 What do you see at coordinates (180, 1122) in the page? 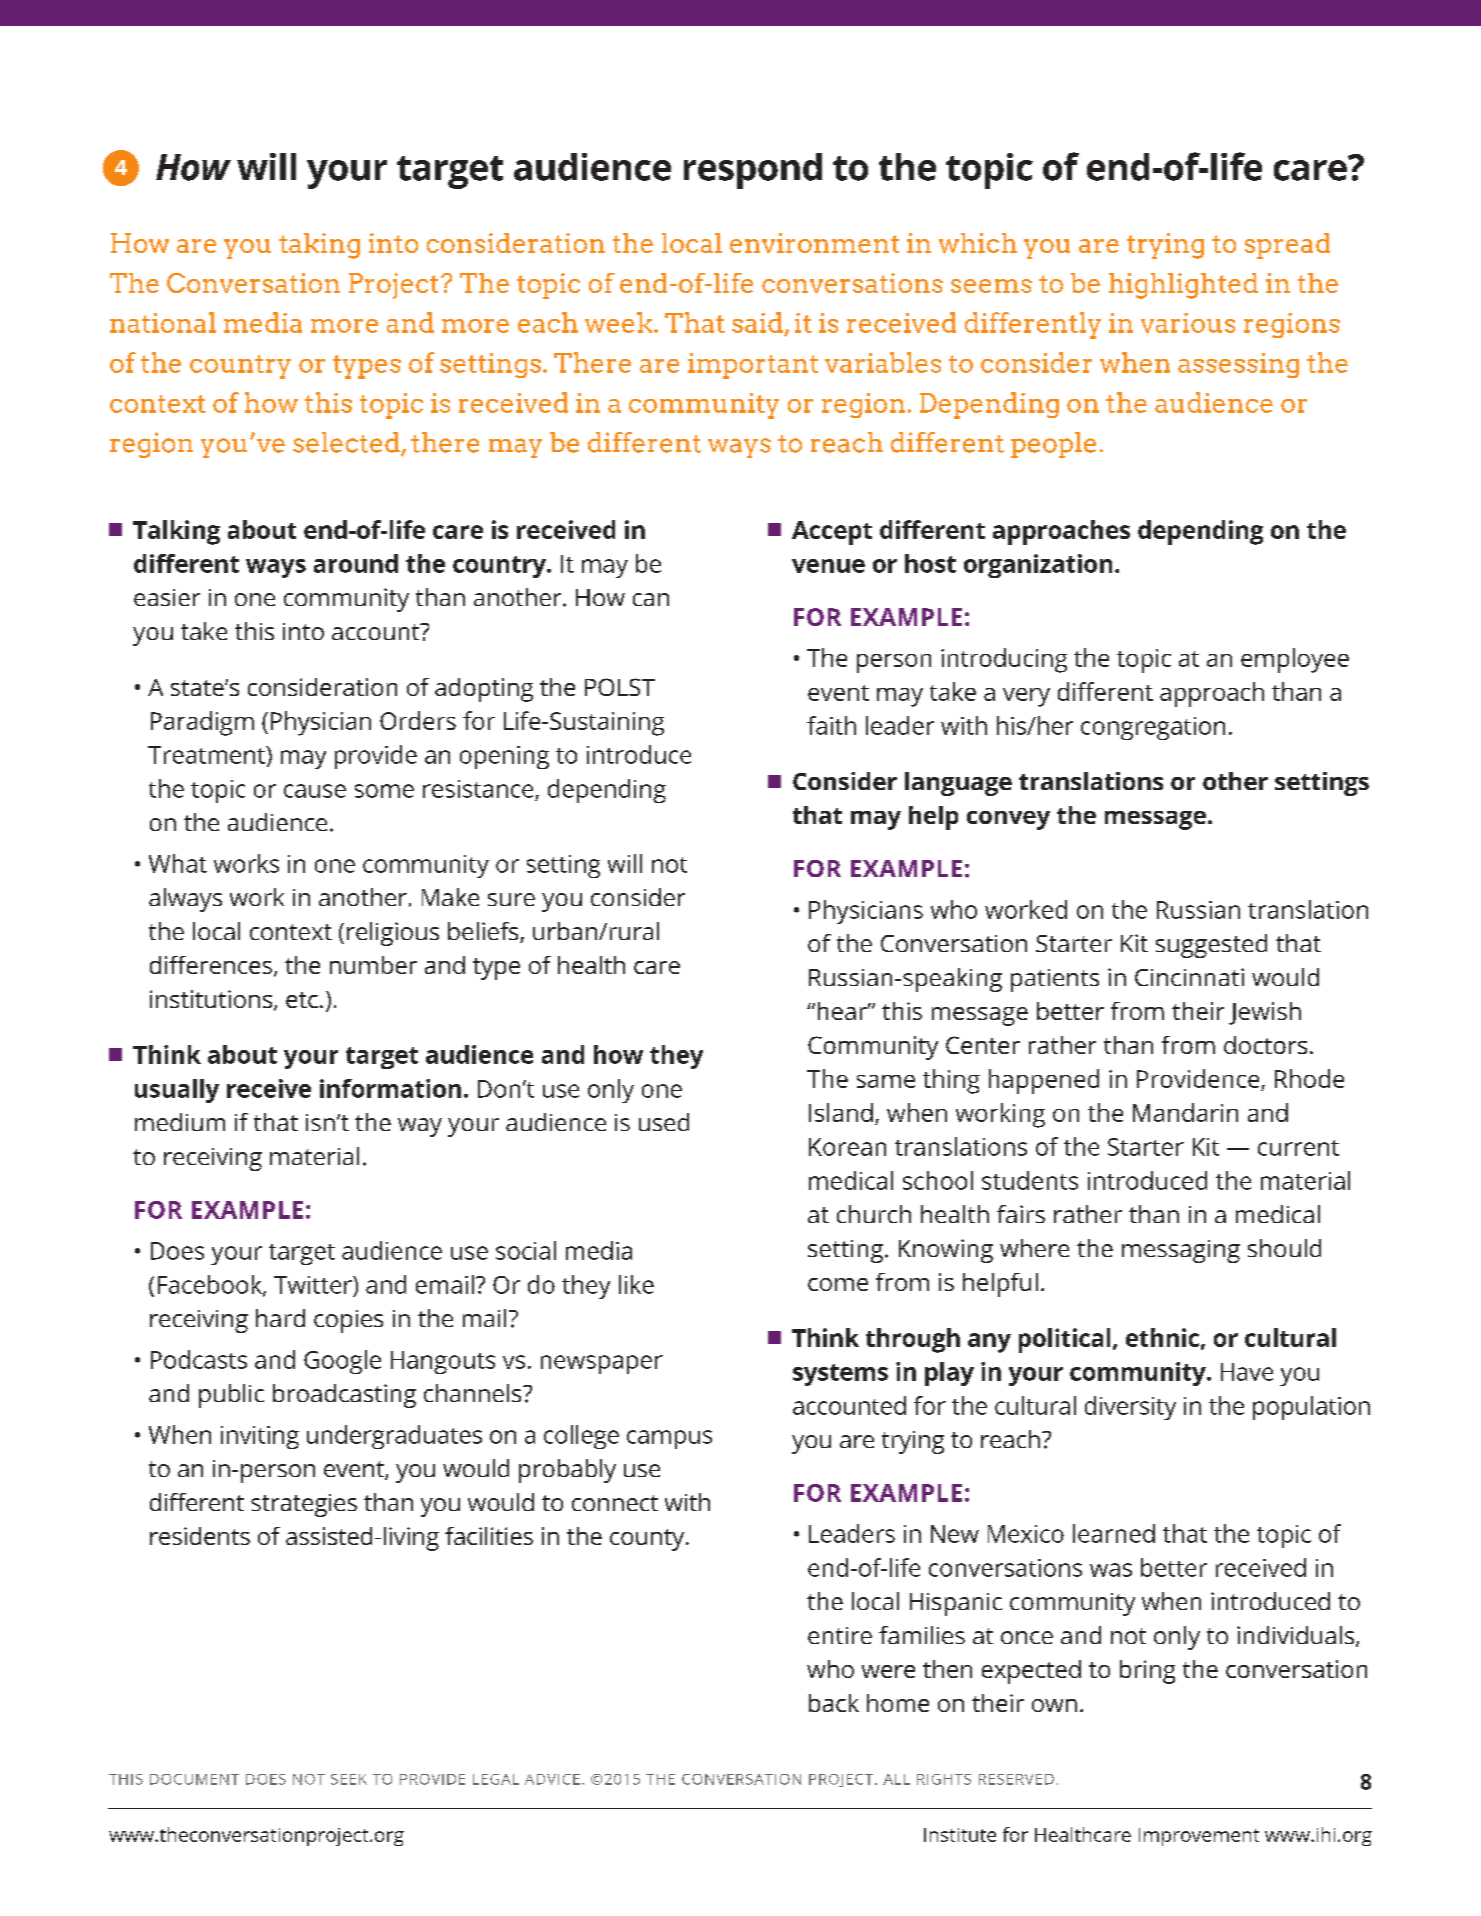
I see `medium` at bounding box center [180, 1122].
